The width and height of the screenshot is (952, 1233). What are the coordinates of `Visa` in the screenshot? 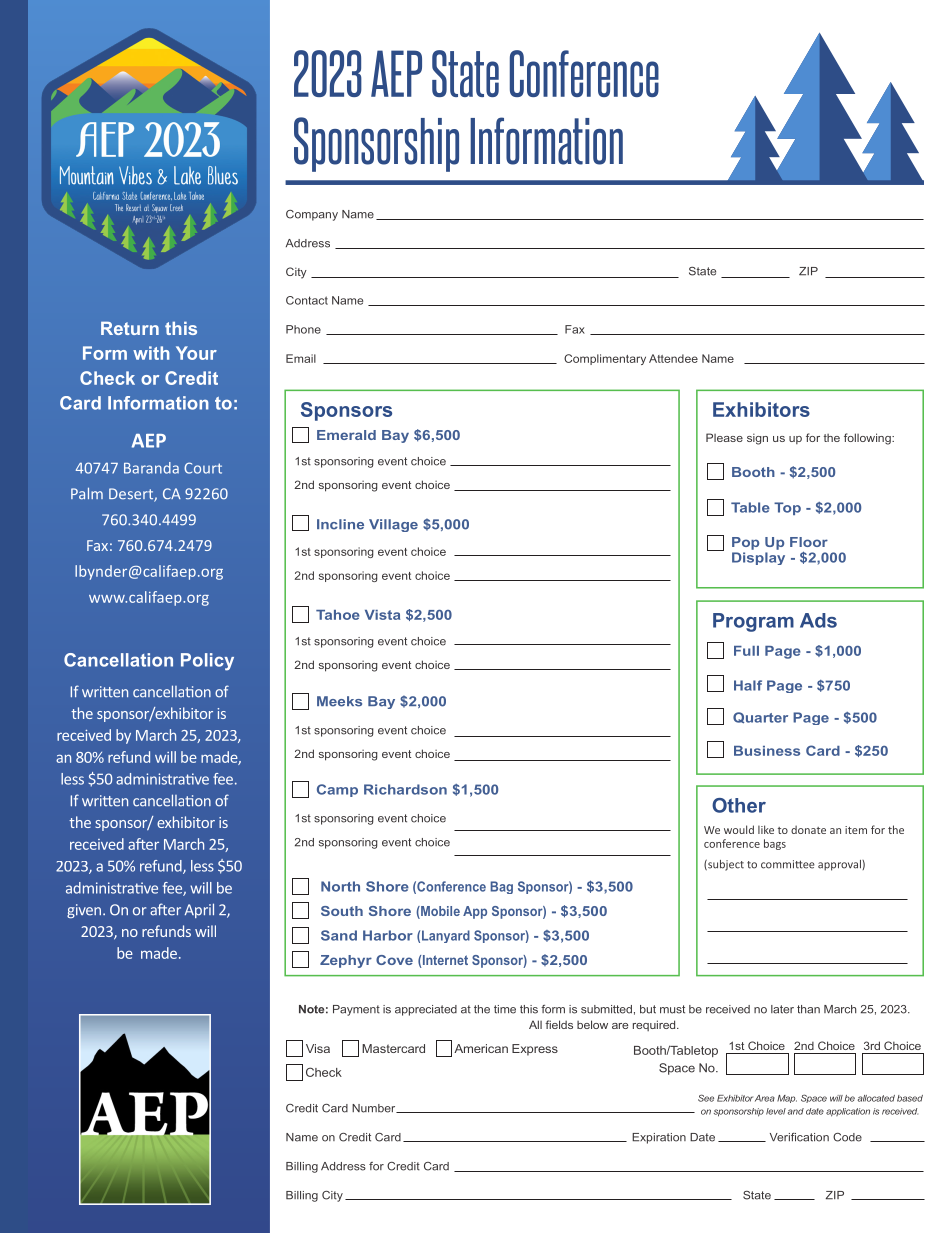 It's located at (318, 1048).
